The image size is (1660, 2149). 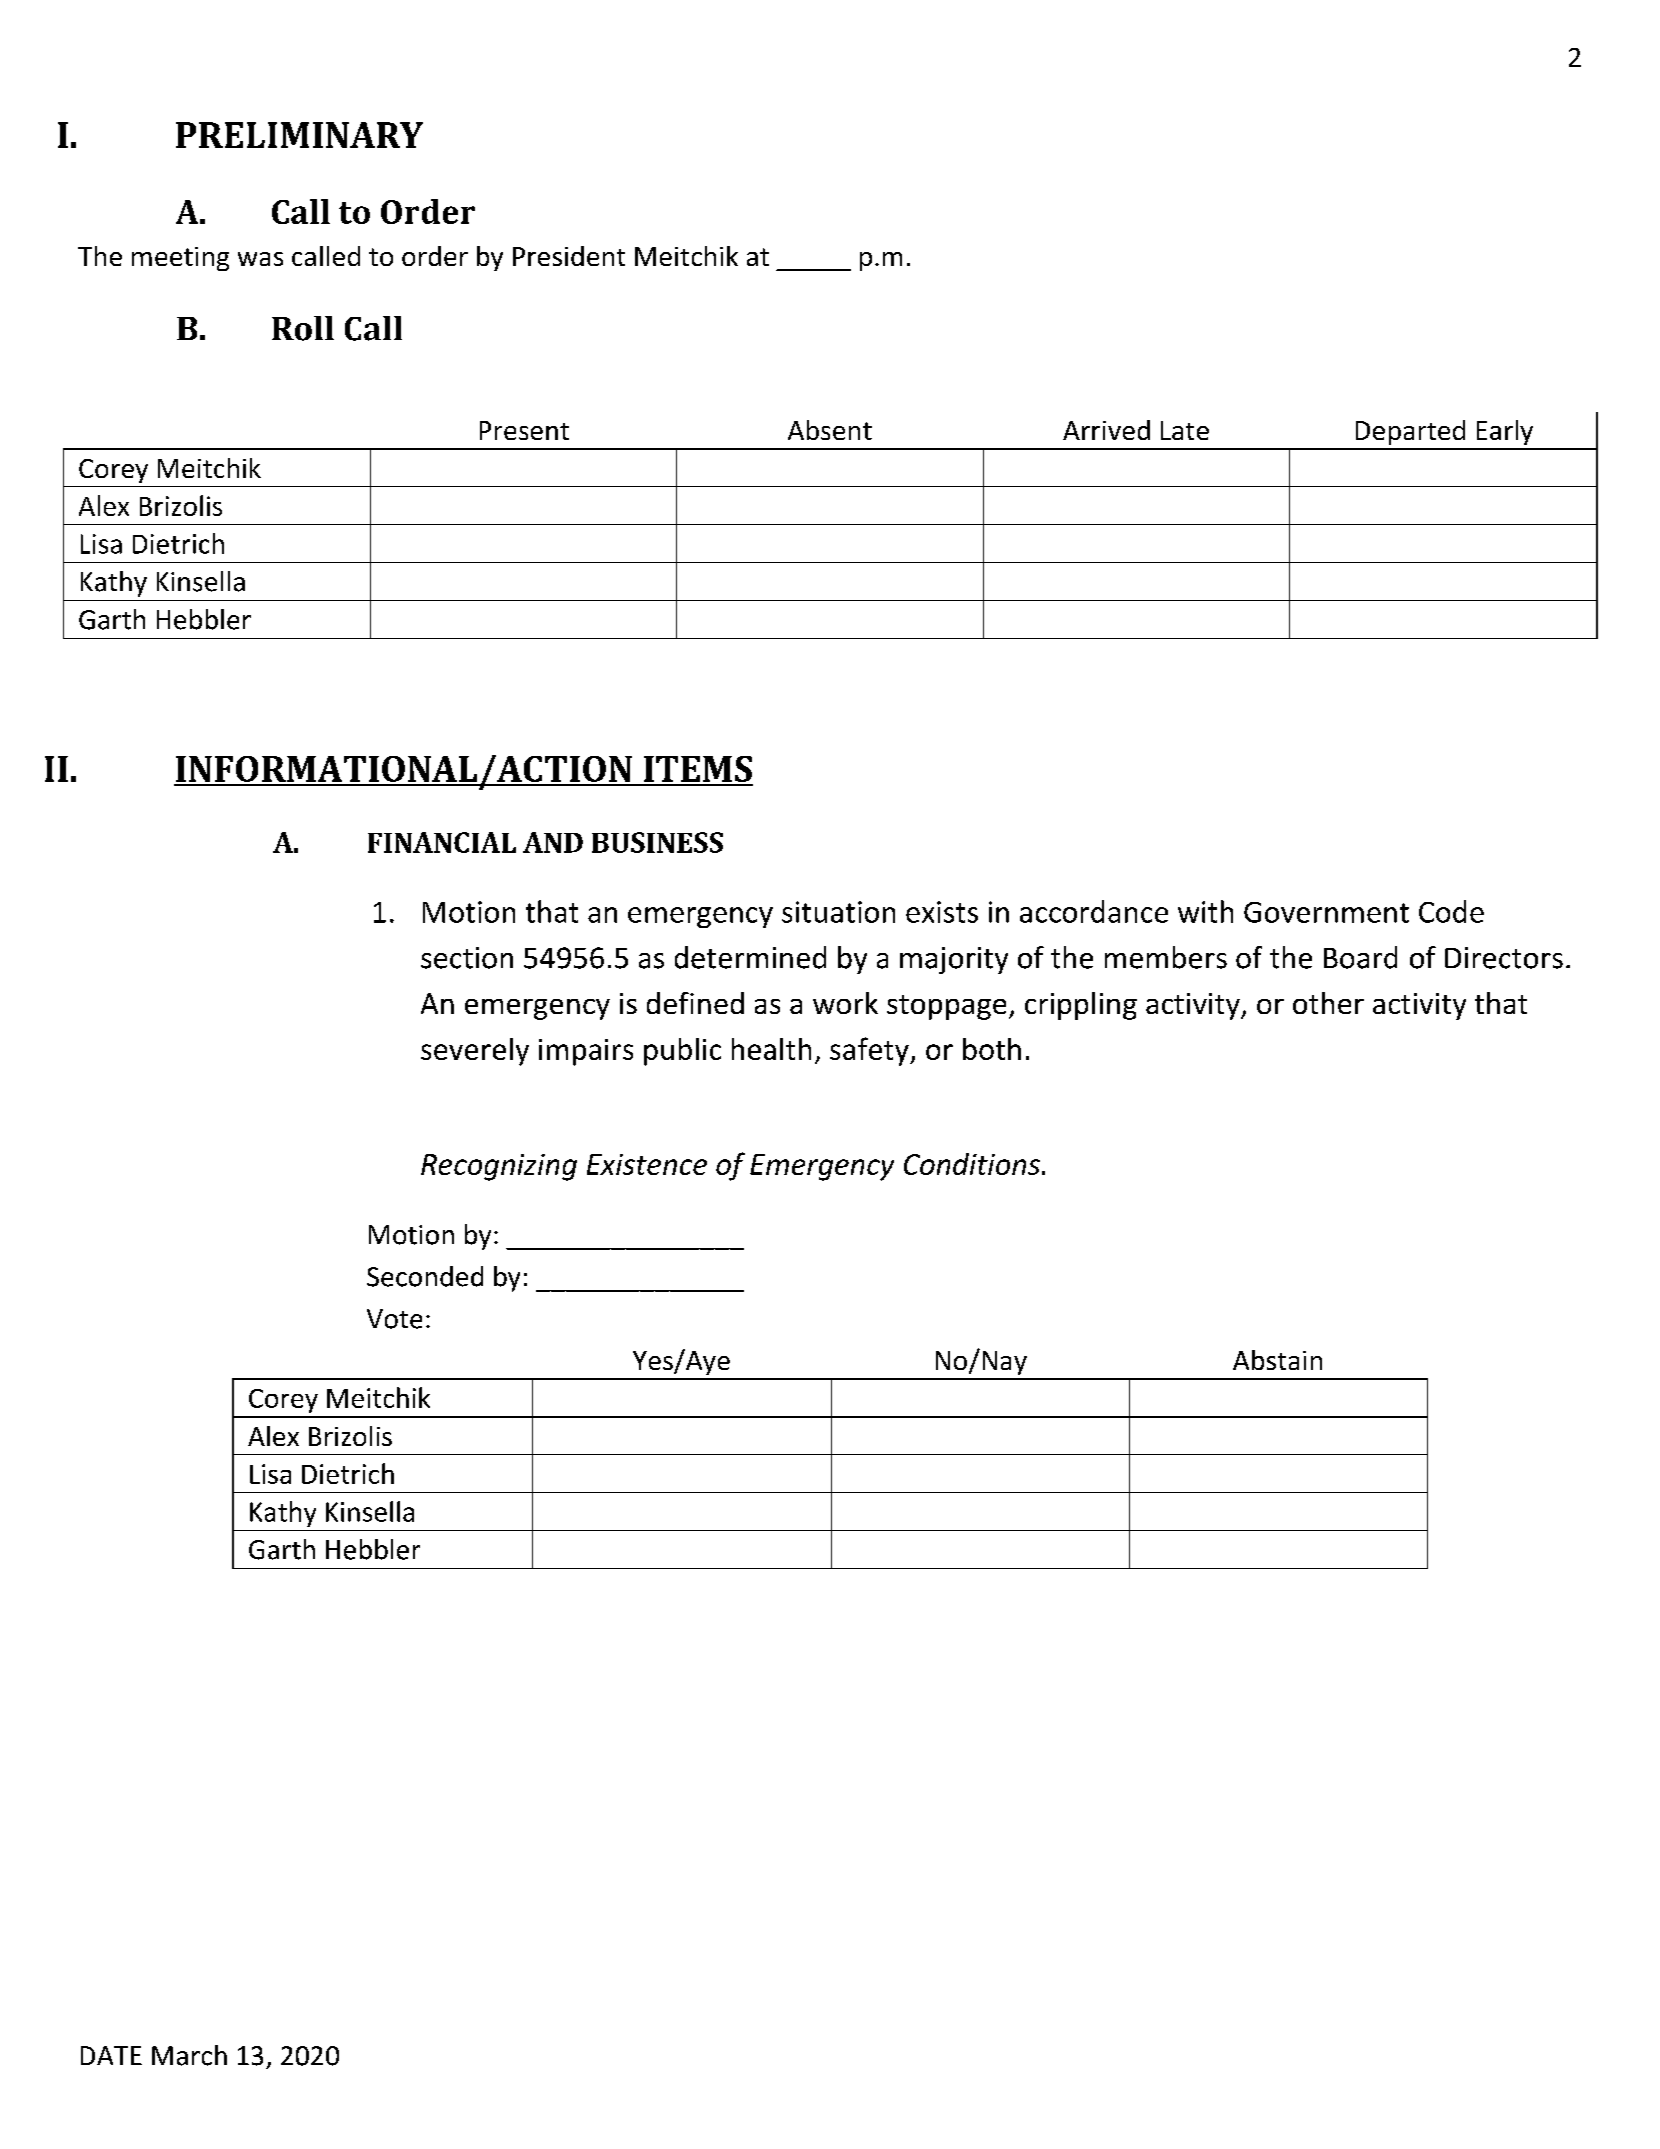 What do you see at coordinates (1277, 1360) in the screenshot?
I see `Abstain` at bounding box center [1277, 1360].
